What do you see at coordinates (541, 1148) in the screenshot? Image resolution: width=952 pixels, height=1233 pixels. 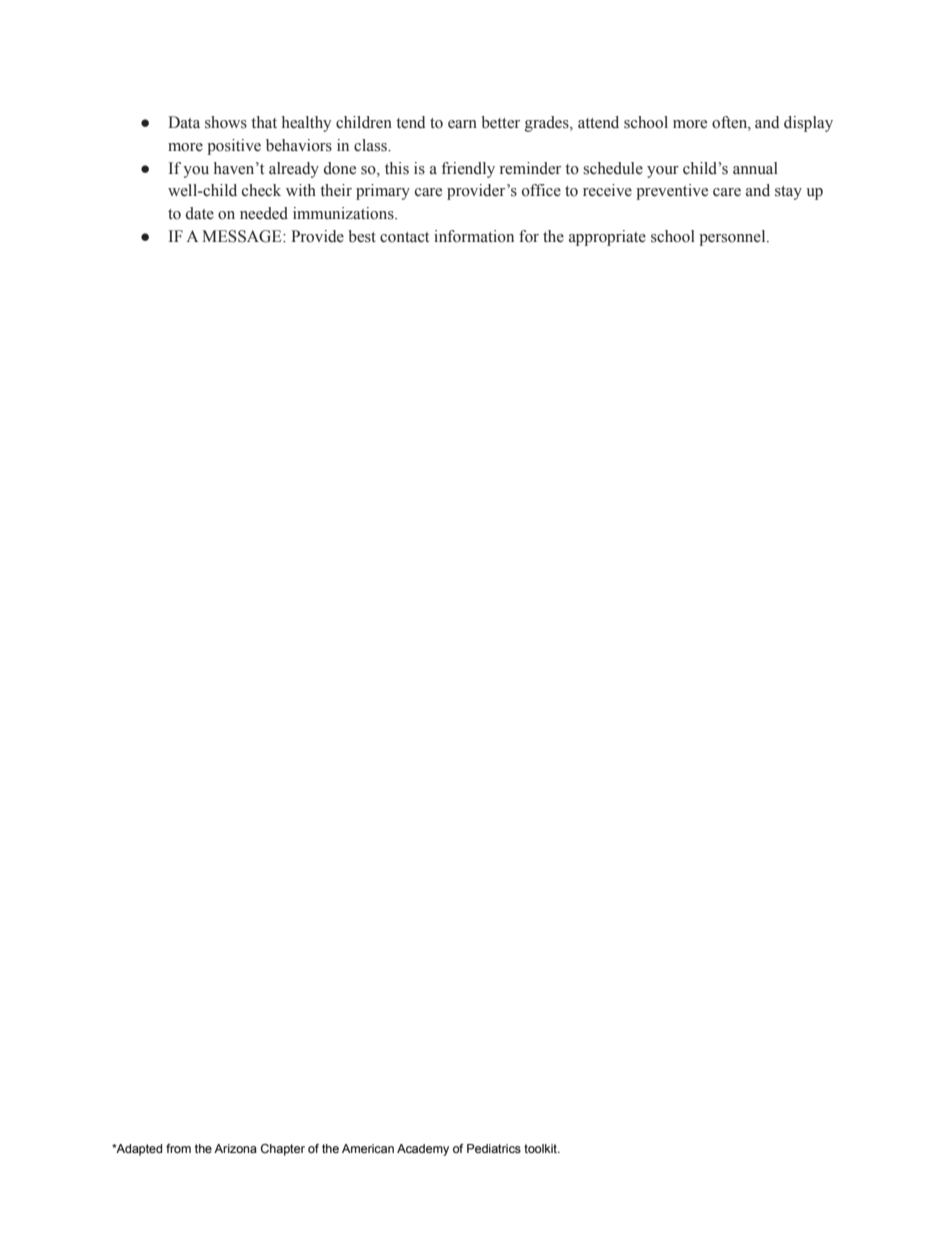 I see `toolkit` at bounding box center [541, 1148].
